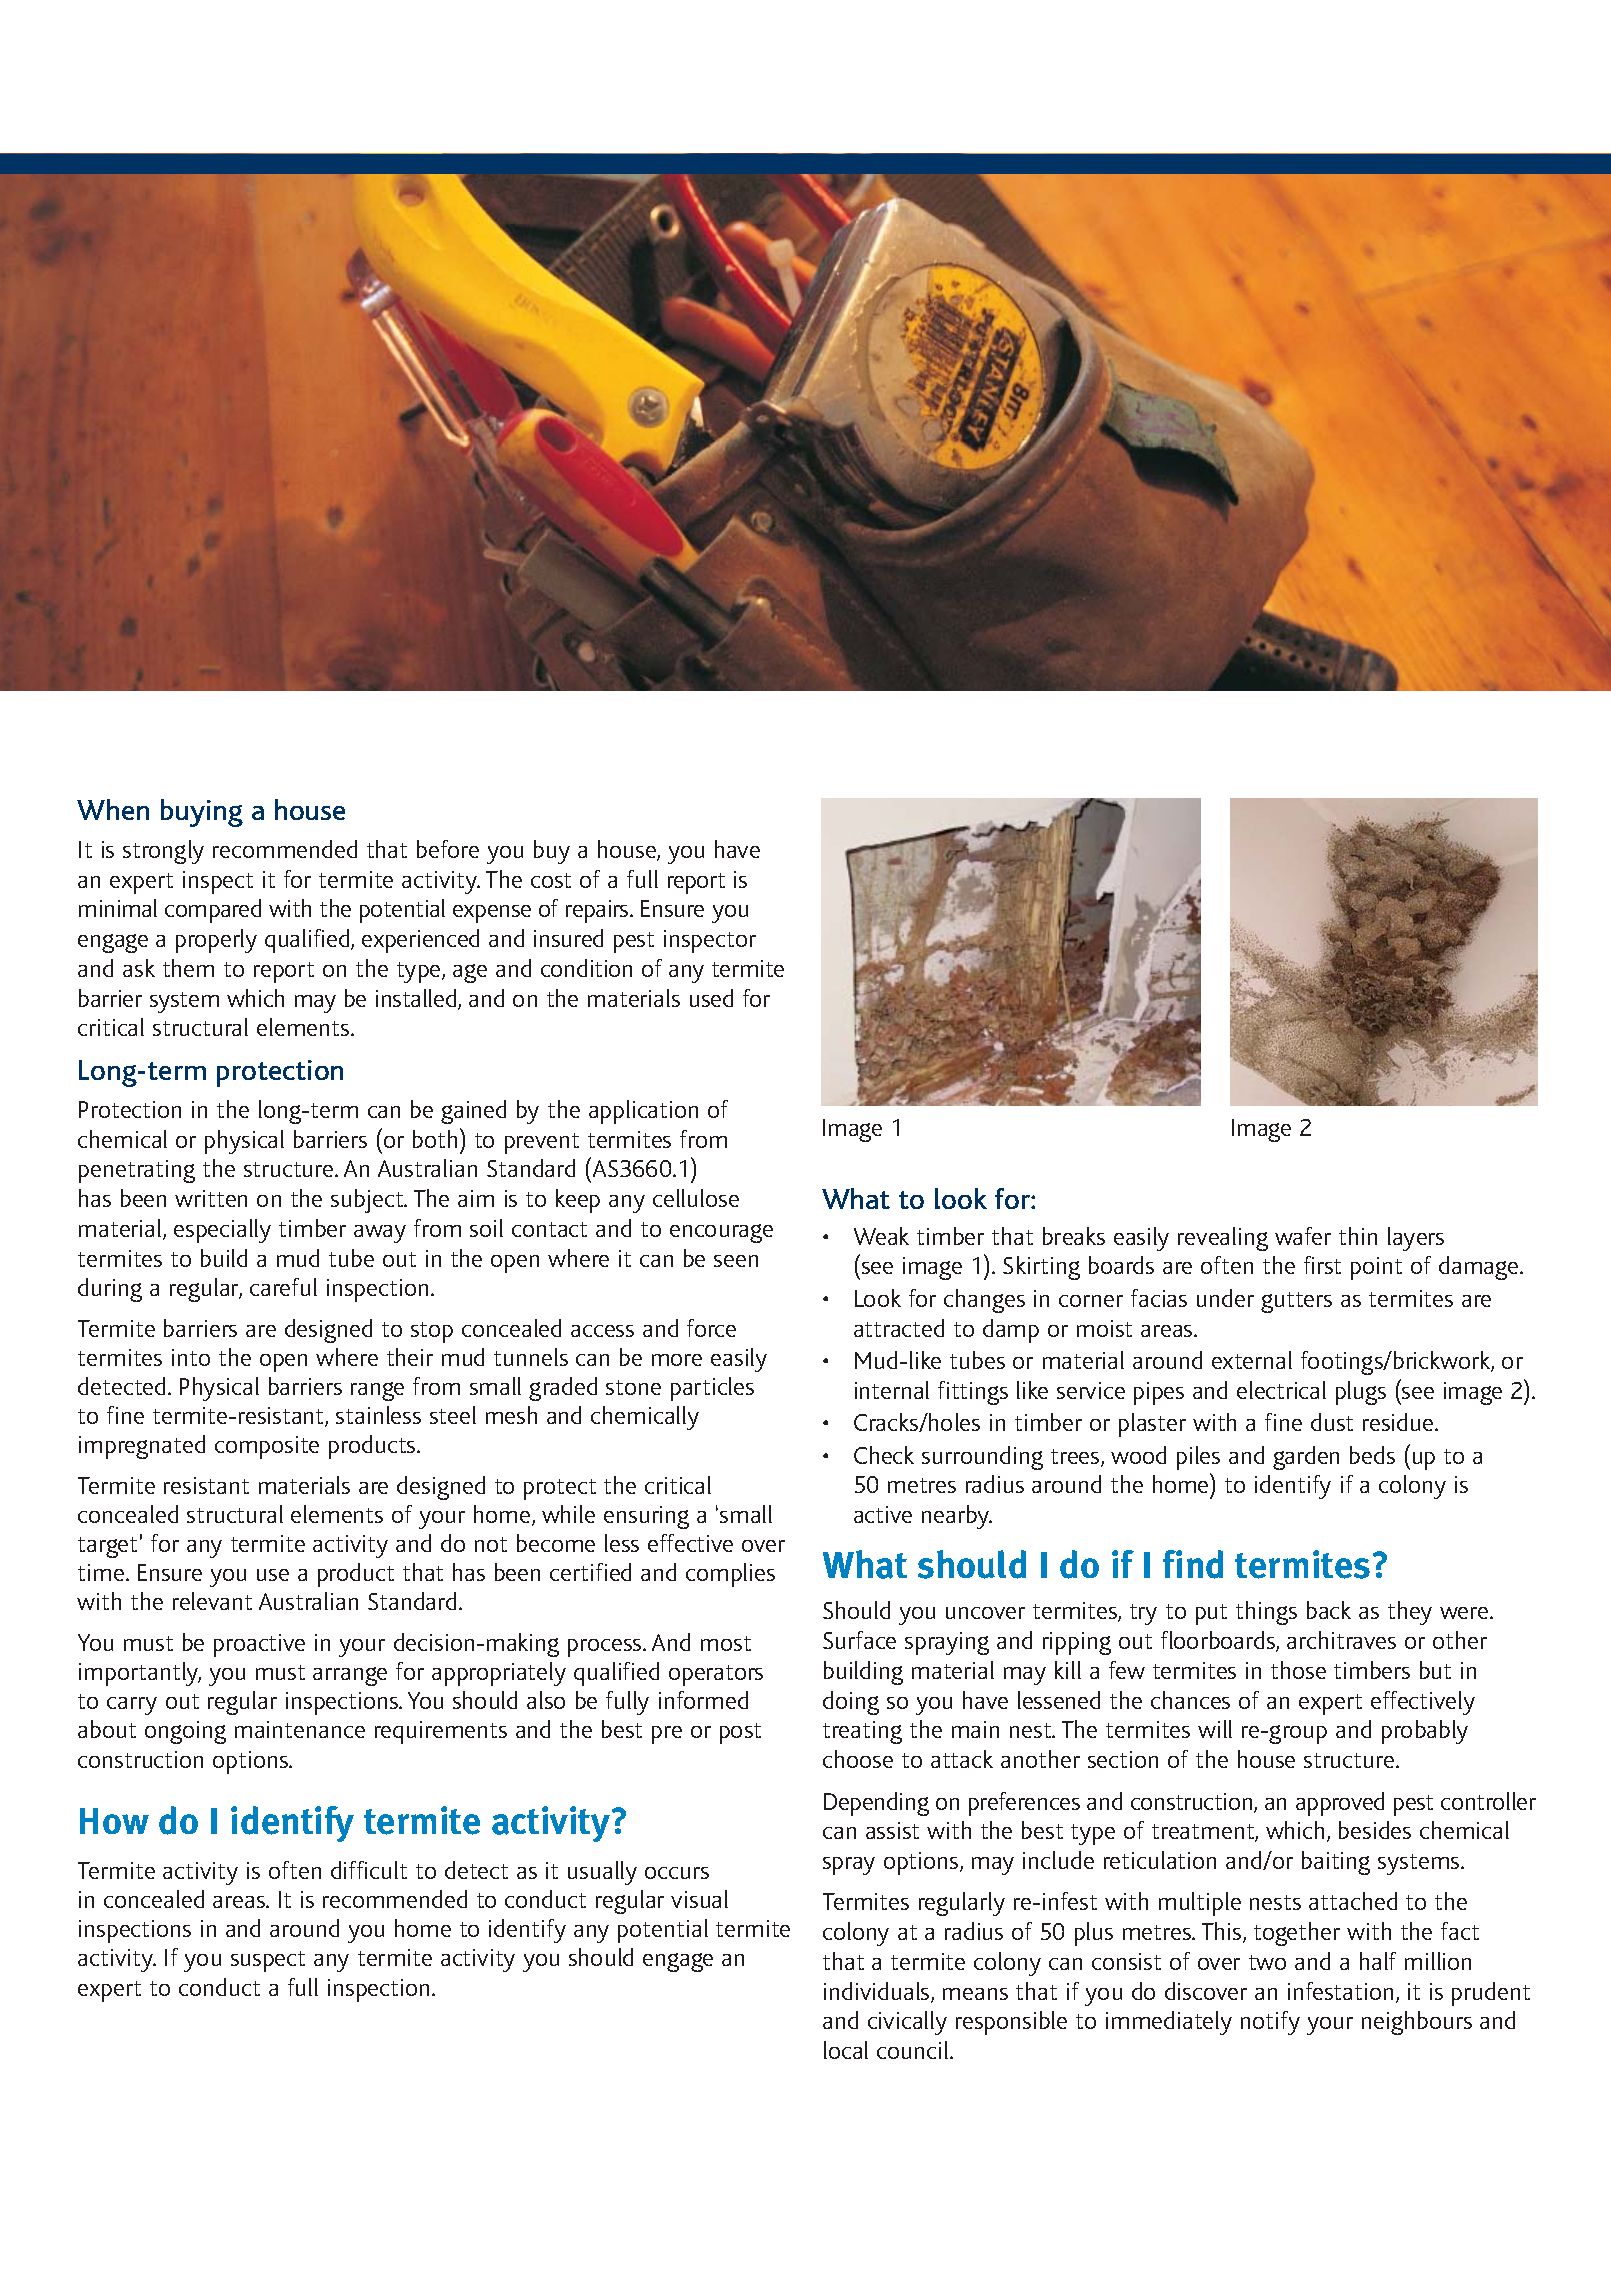  Describe the element at coordinates (267, 1447) in the screenshot. I see `composite` at that location.
